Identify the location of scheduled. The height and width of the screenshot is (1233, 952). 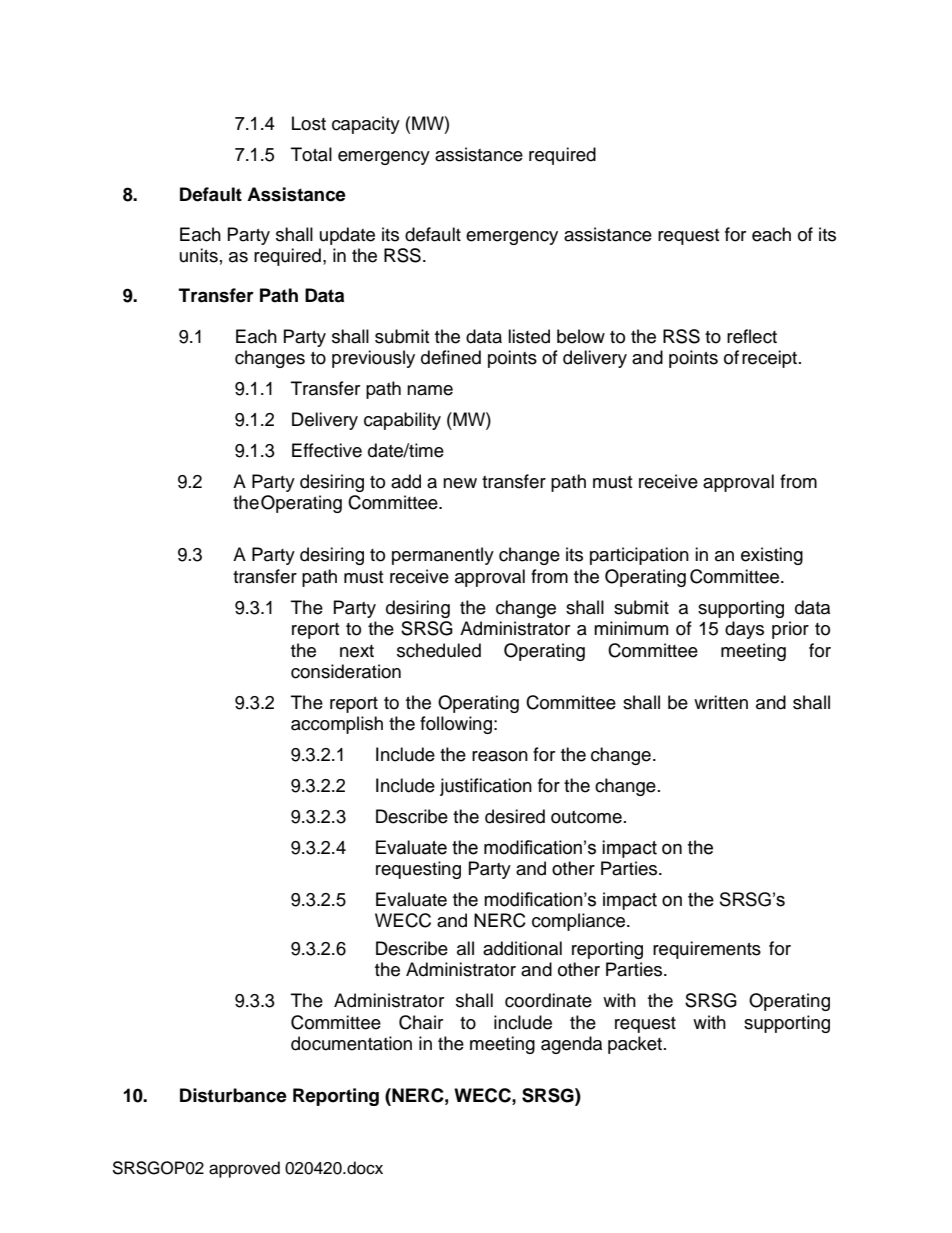
(439, 650).
